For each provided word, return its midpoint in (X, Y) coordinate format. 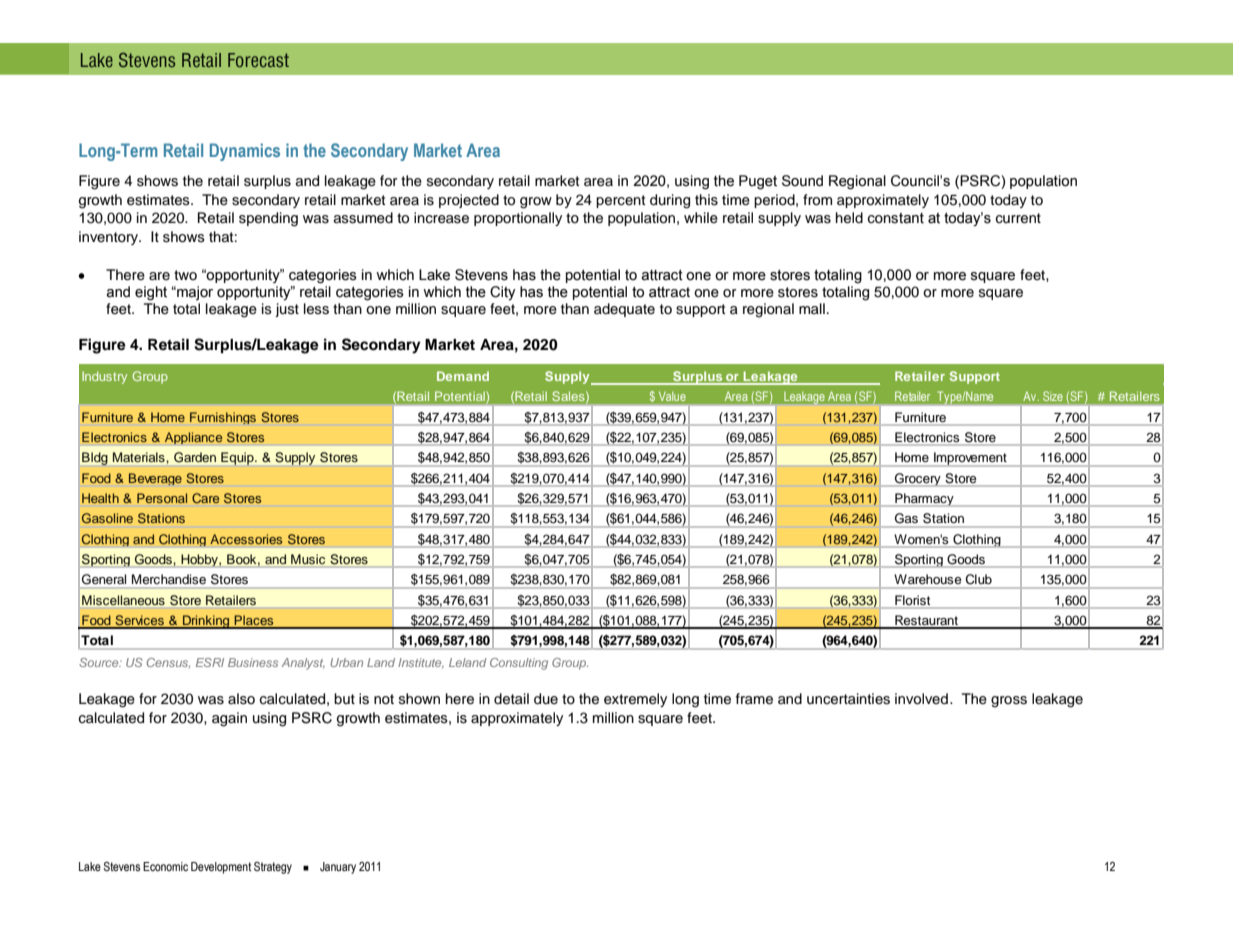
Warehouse (928, 579)
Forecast (258, 60)
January (338, 868)
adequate (624, 310)
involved (921, 699)
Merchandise (169, 579)
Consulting (519, 664)
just (287, 310)
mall (812, 308)
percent (620, 201)
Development (221, 868)
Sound (802, 181)
